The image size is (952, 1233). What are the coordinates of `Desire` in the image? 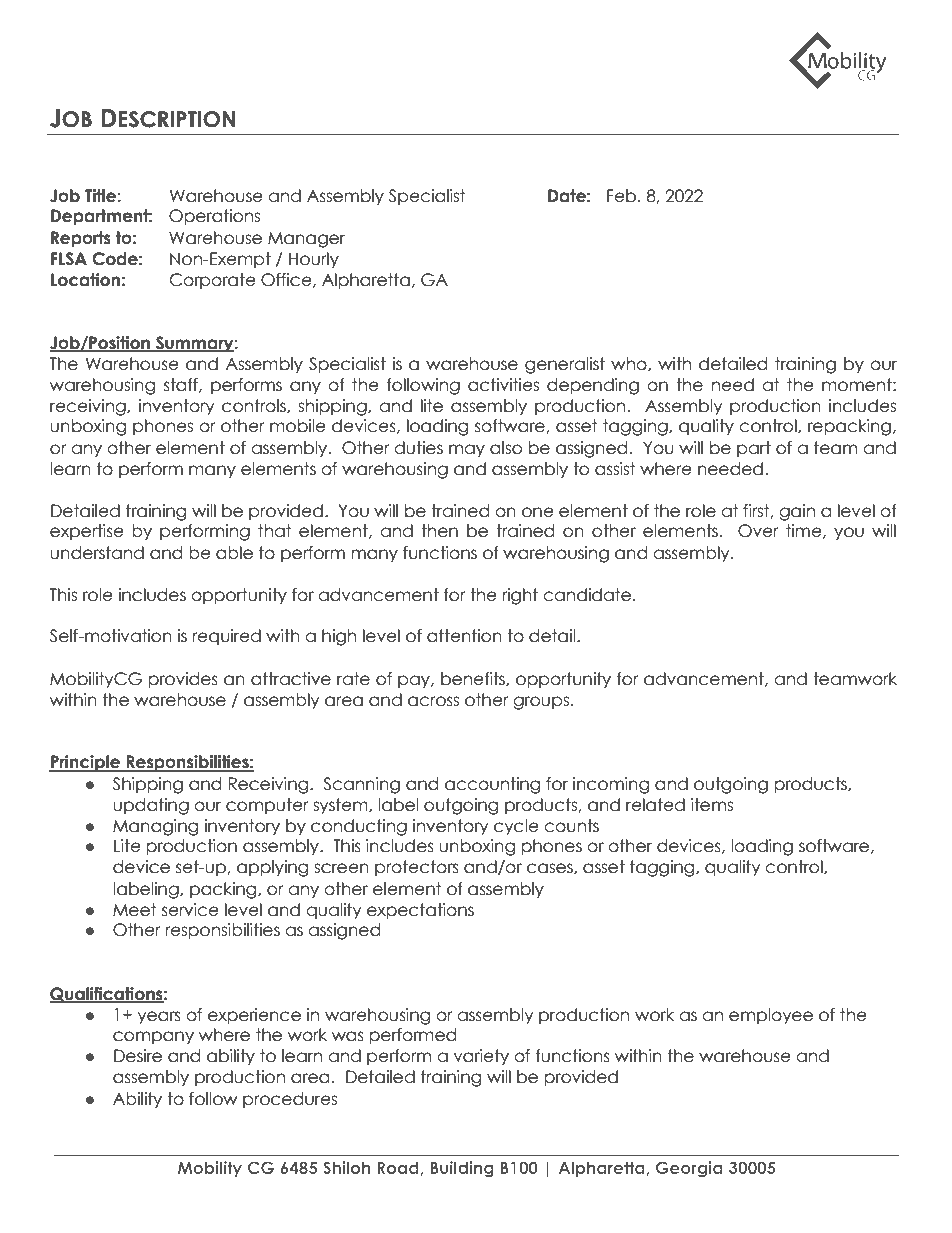 It's located at (138, 1056).
